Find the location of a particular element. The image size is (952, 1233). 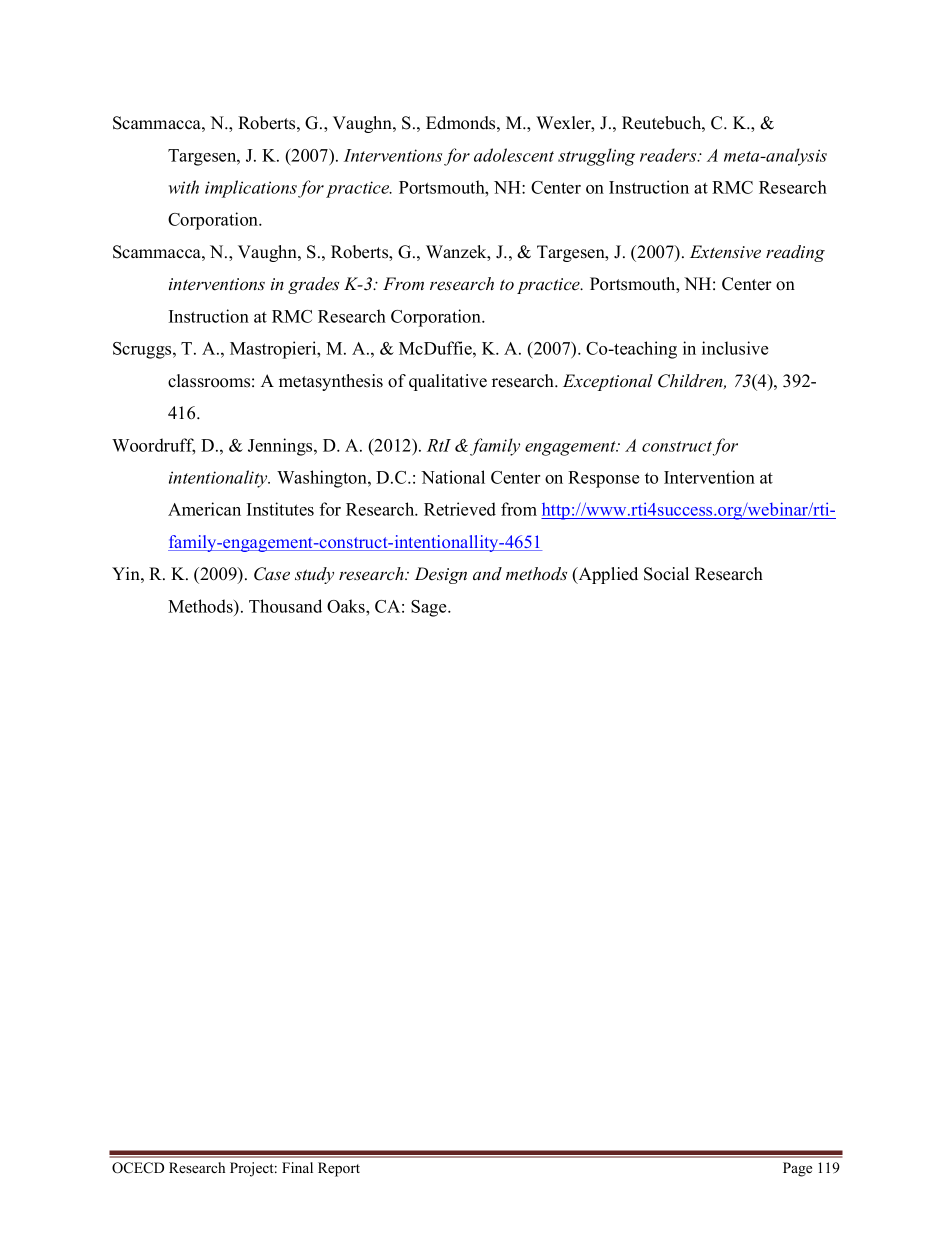

qualitative is located at coordinates (448, 382).
